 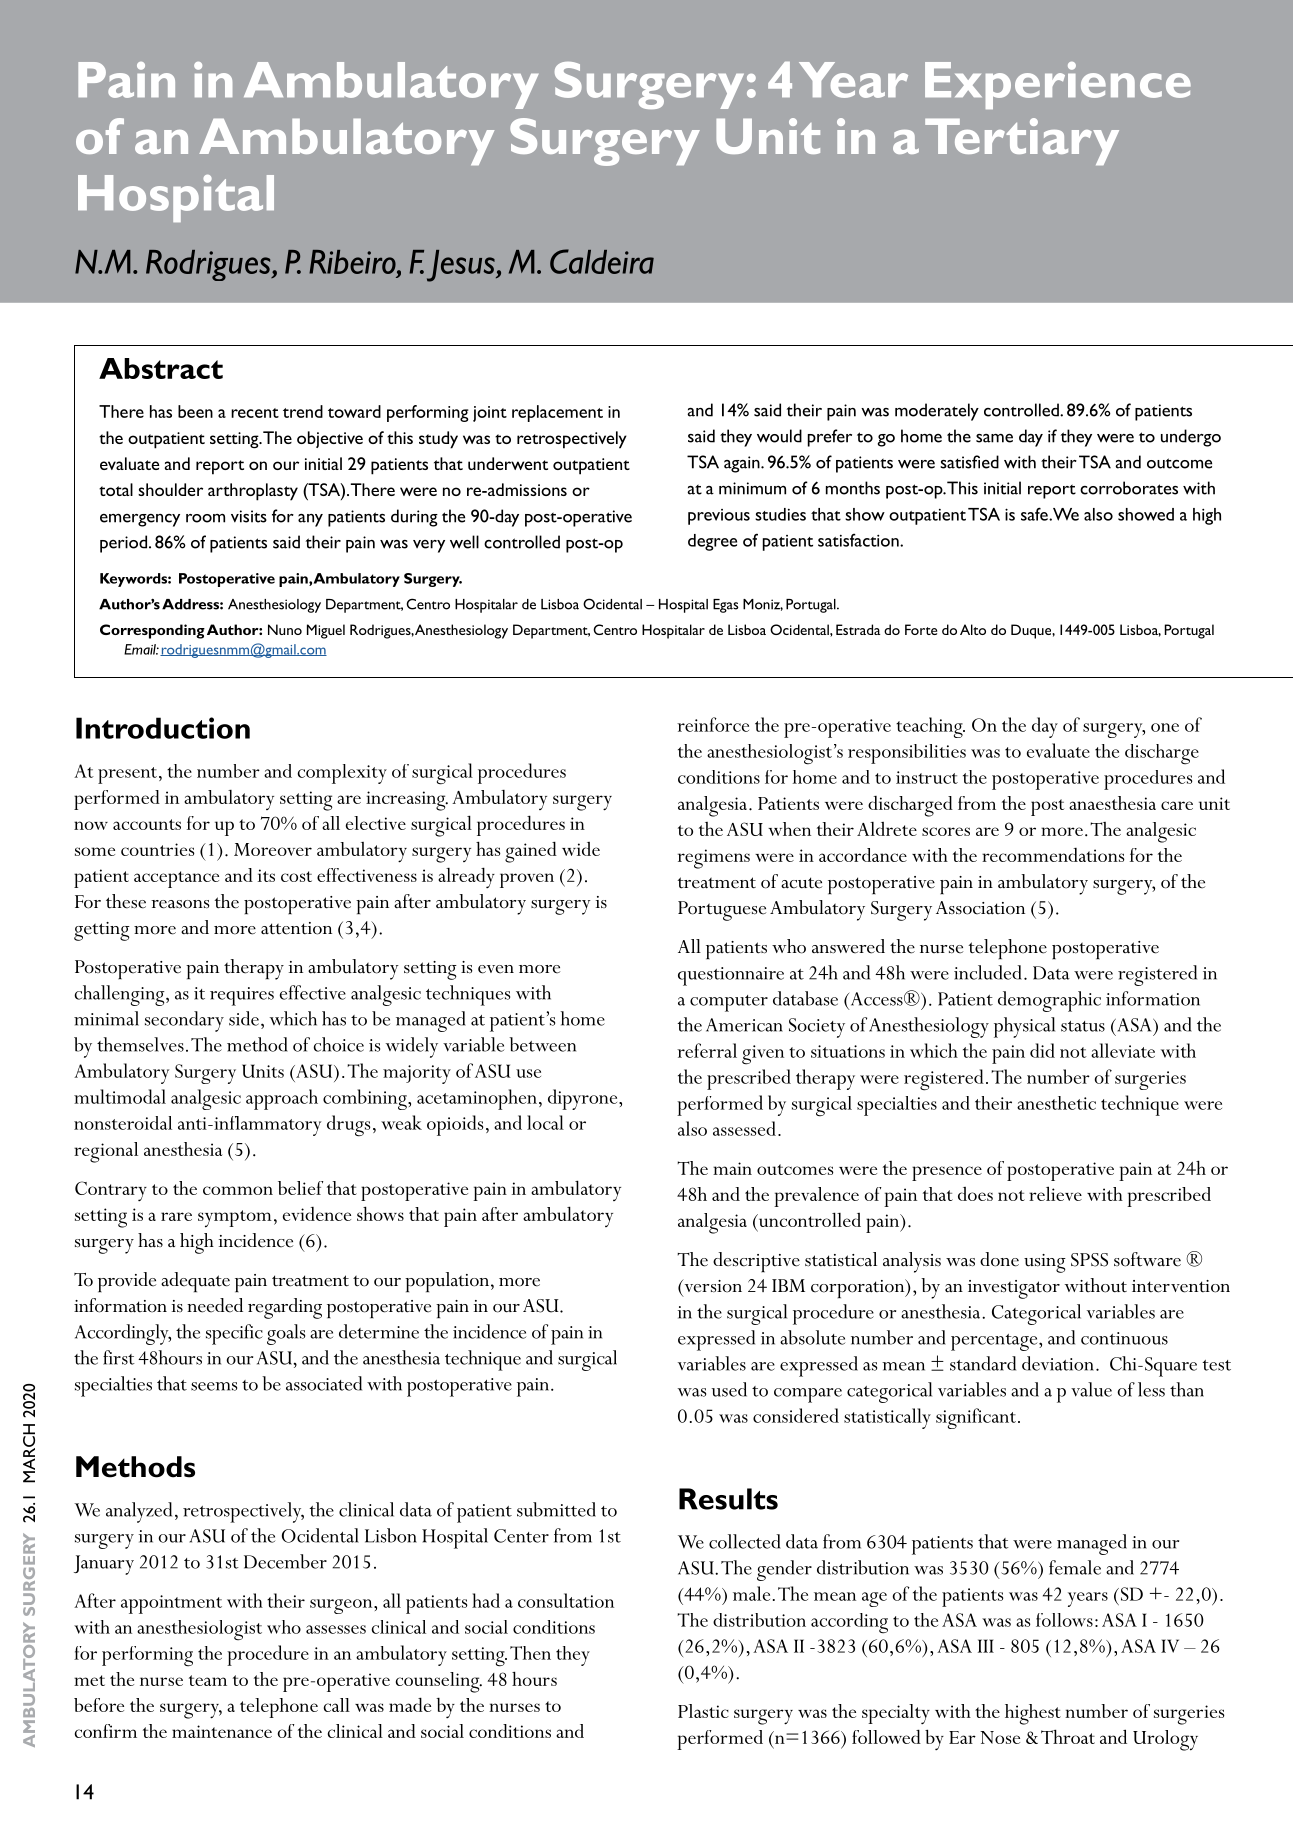 I want to click on room, so click(x=205, y=518).
